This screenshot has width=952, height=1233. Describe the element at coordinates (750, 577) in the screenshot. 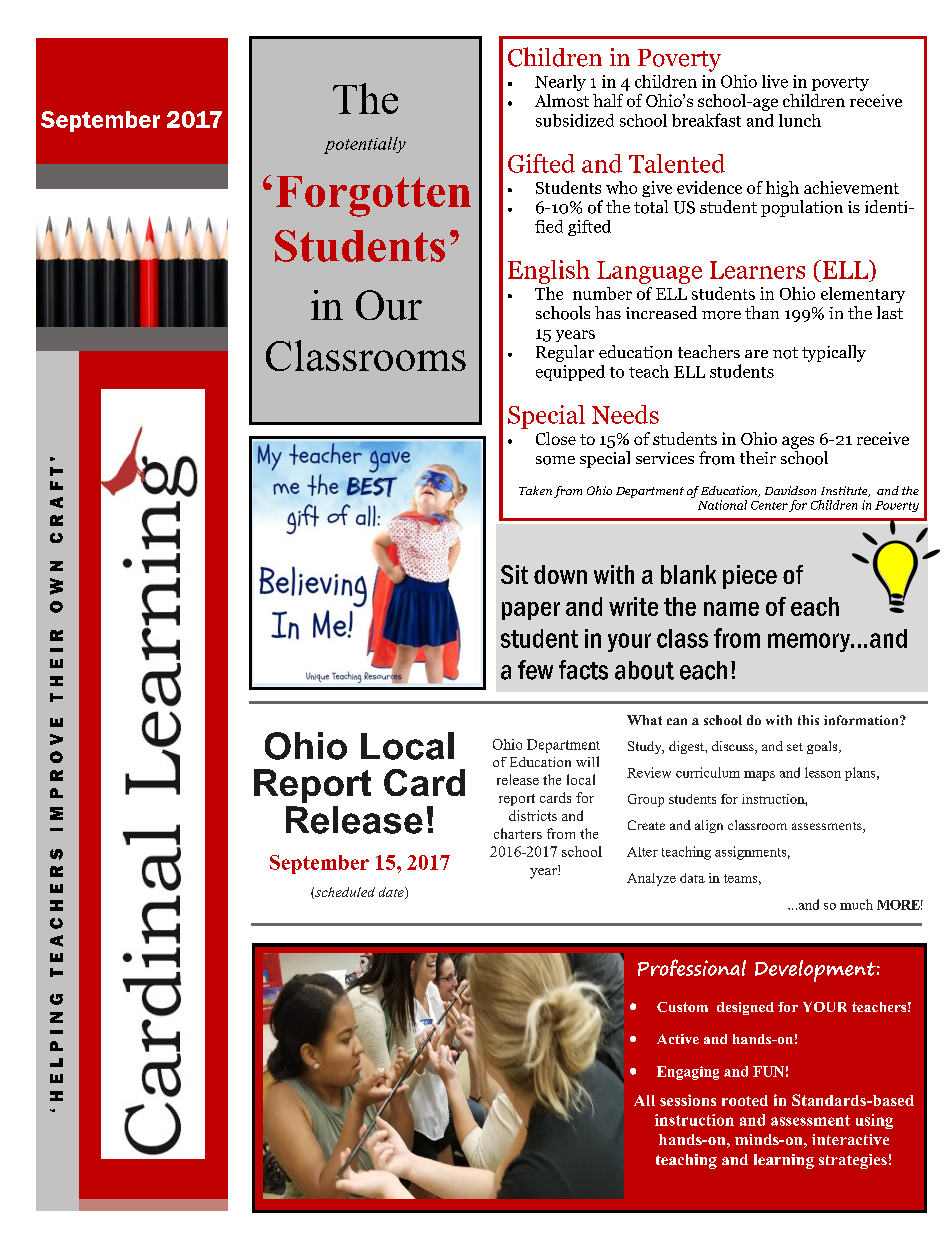

I see `piece` at that location.
